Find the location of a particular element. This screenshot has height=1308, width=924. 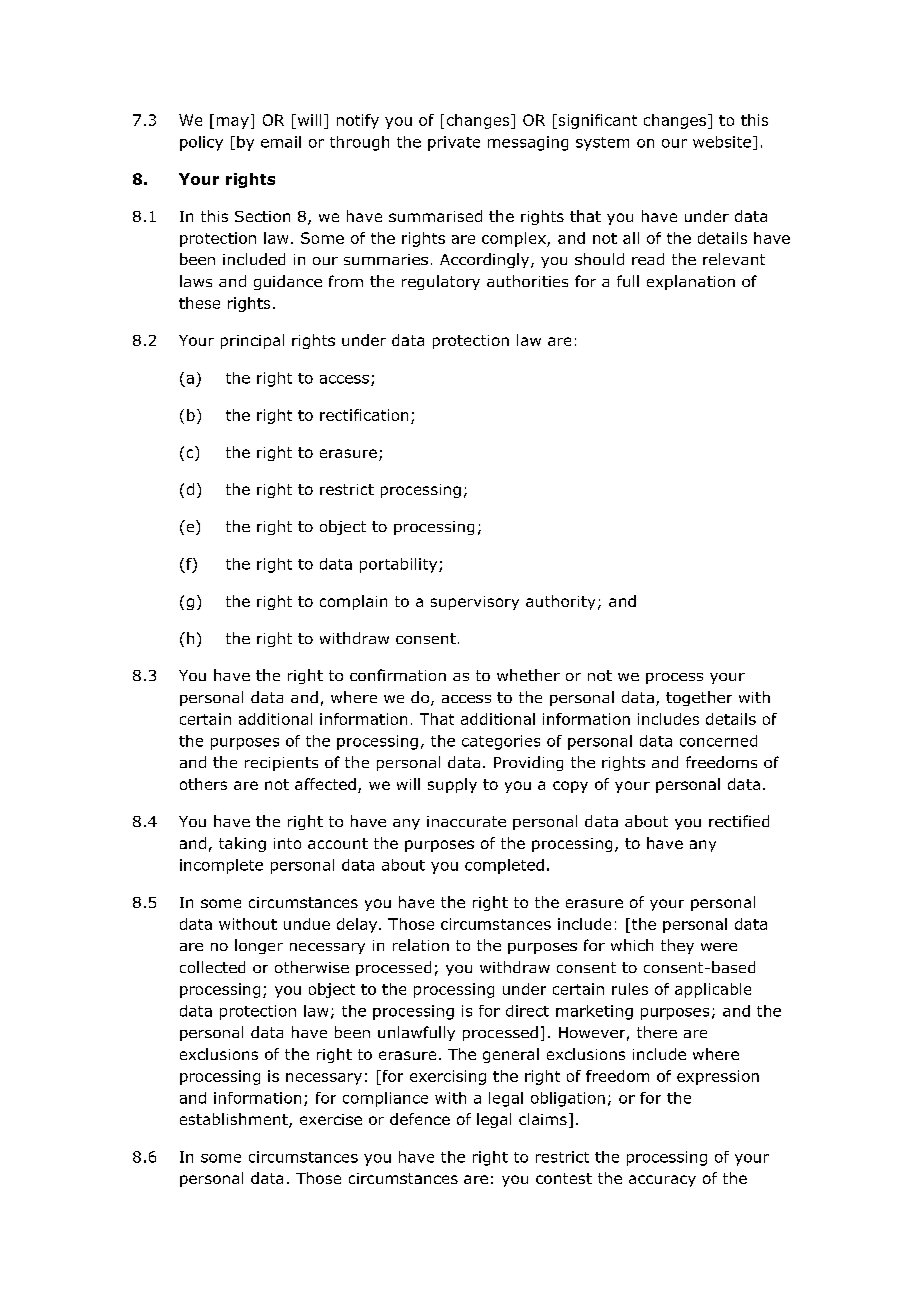

longer is located at coordinates (259, 946).
